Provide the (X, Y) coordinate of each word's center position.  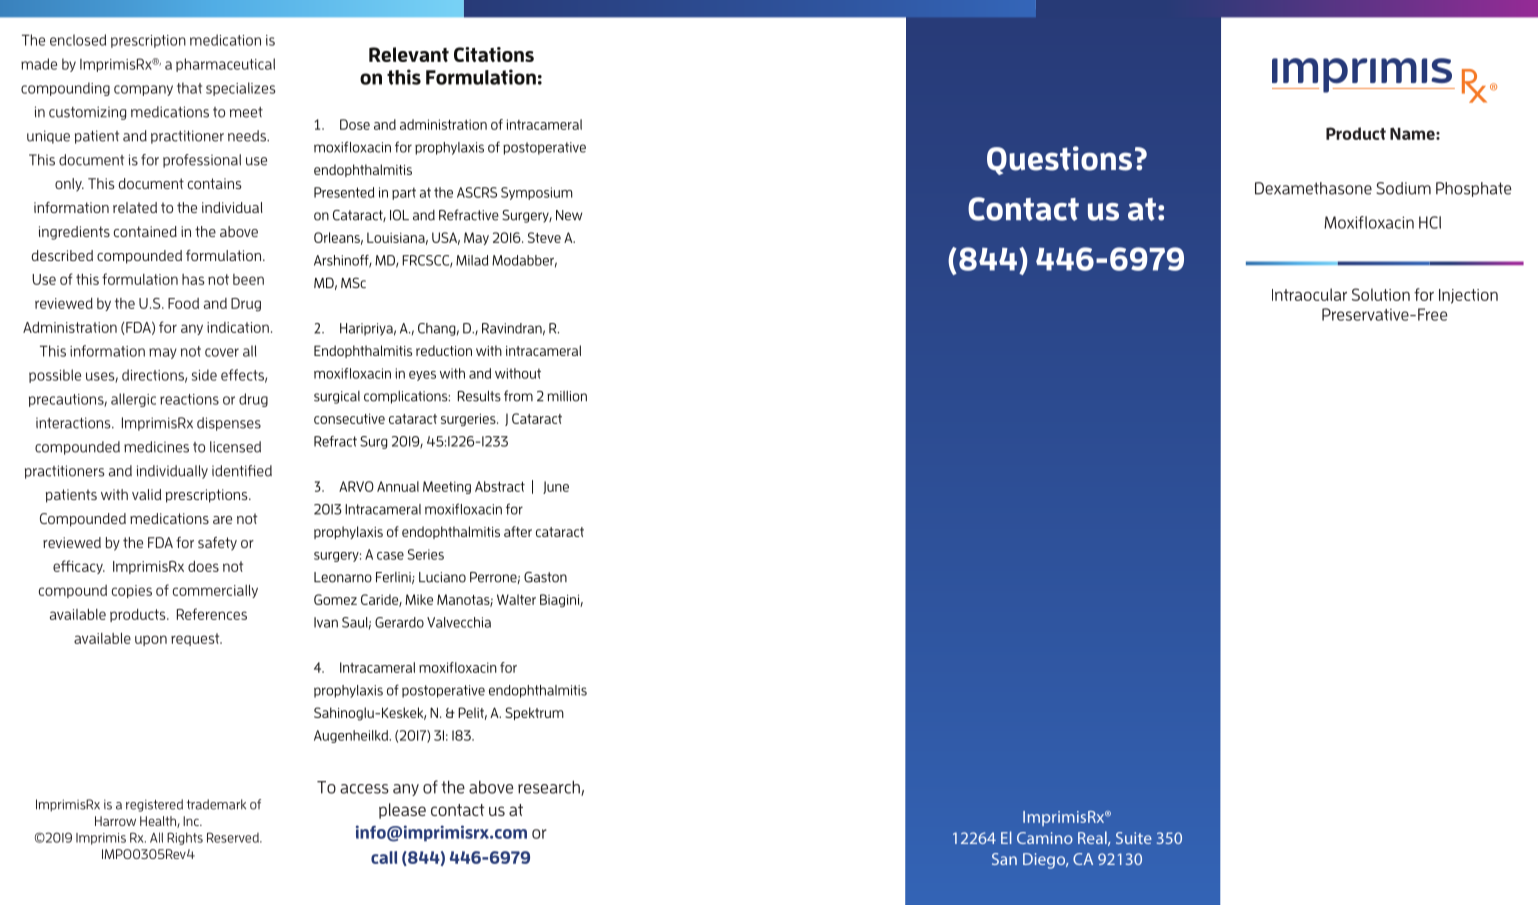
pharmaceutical (225, 65)
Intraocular (1309, 294)
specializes (241, 89)
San (1004, 859)
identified (242, 471)
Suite (1134, 838)
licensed (235, 447)
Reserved (234, 837)
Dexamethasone (1313, 188)
